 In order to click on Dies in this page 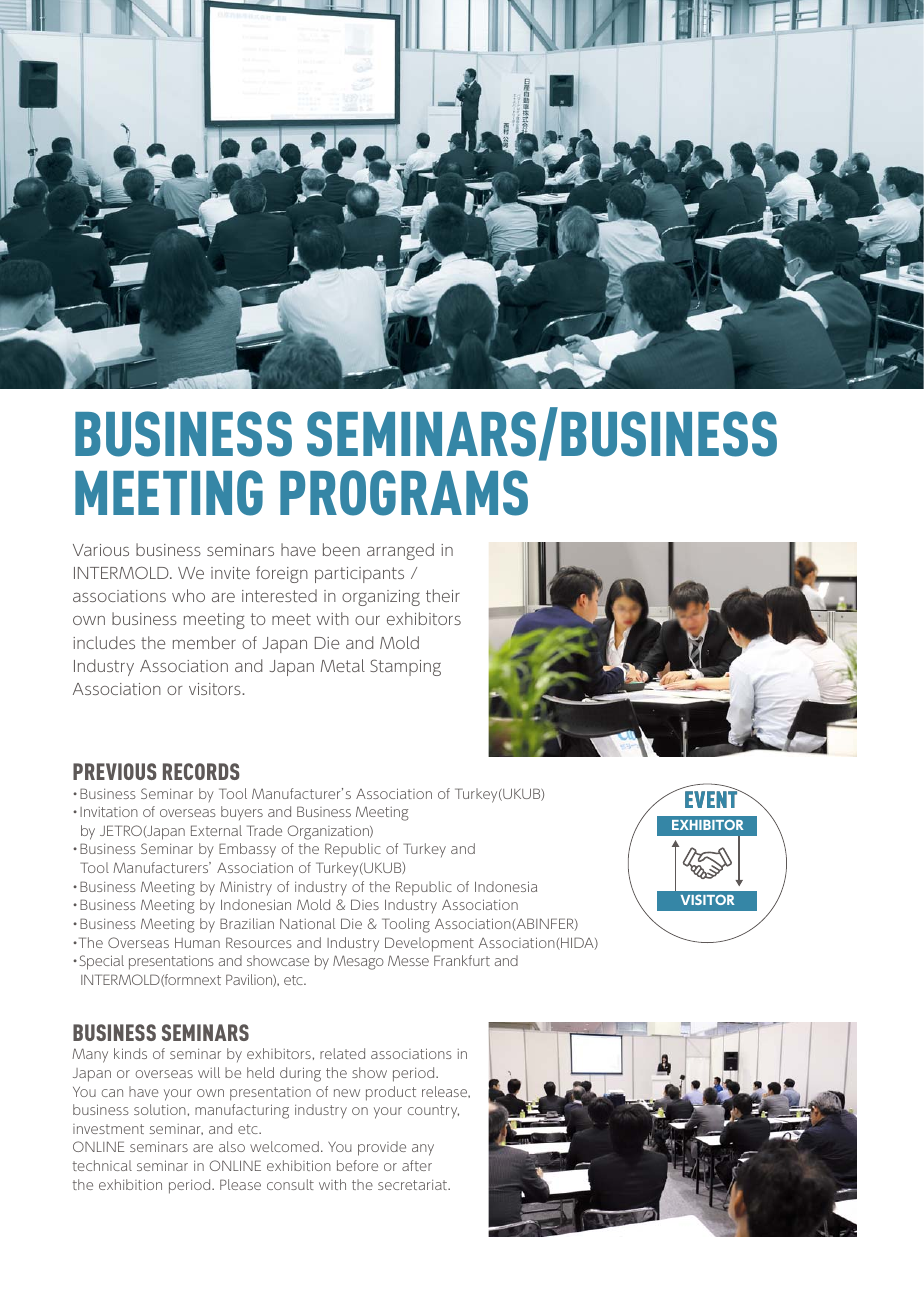, I will do `click(365, 904)`.
